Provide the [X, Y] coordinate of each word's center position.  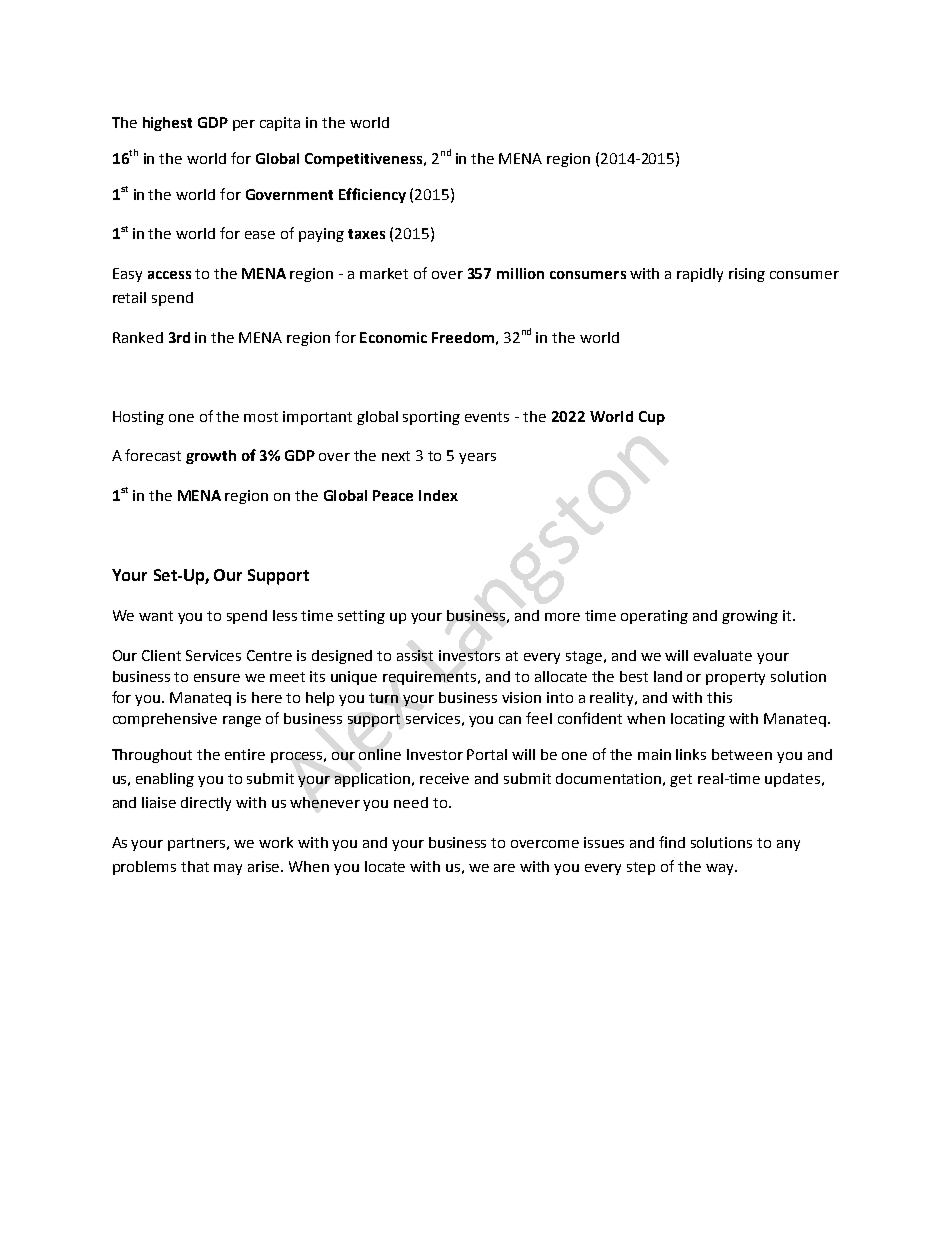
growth [211, 457]
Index [438, 495]
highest [167, 124]
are [504, 868]
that [195, 866]
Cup [652, 418]
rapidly [700, 275]
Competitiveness [365, 160]
